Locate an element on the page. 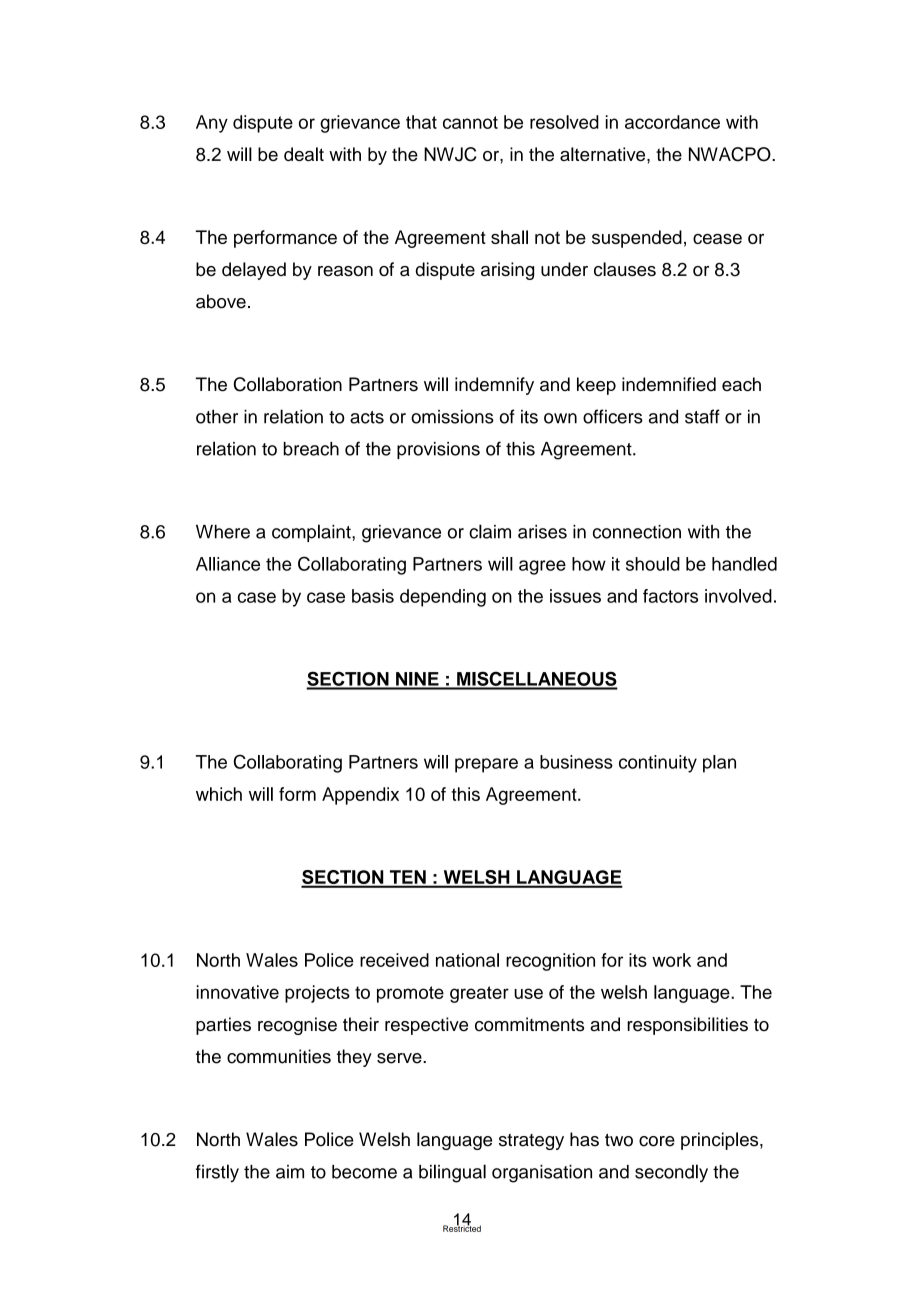  bilingual is located at coordinates (452, 1173).
